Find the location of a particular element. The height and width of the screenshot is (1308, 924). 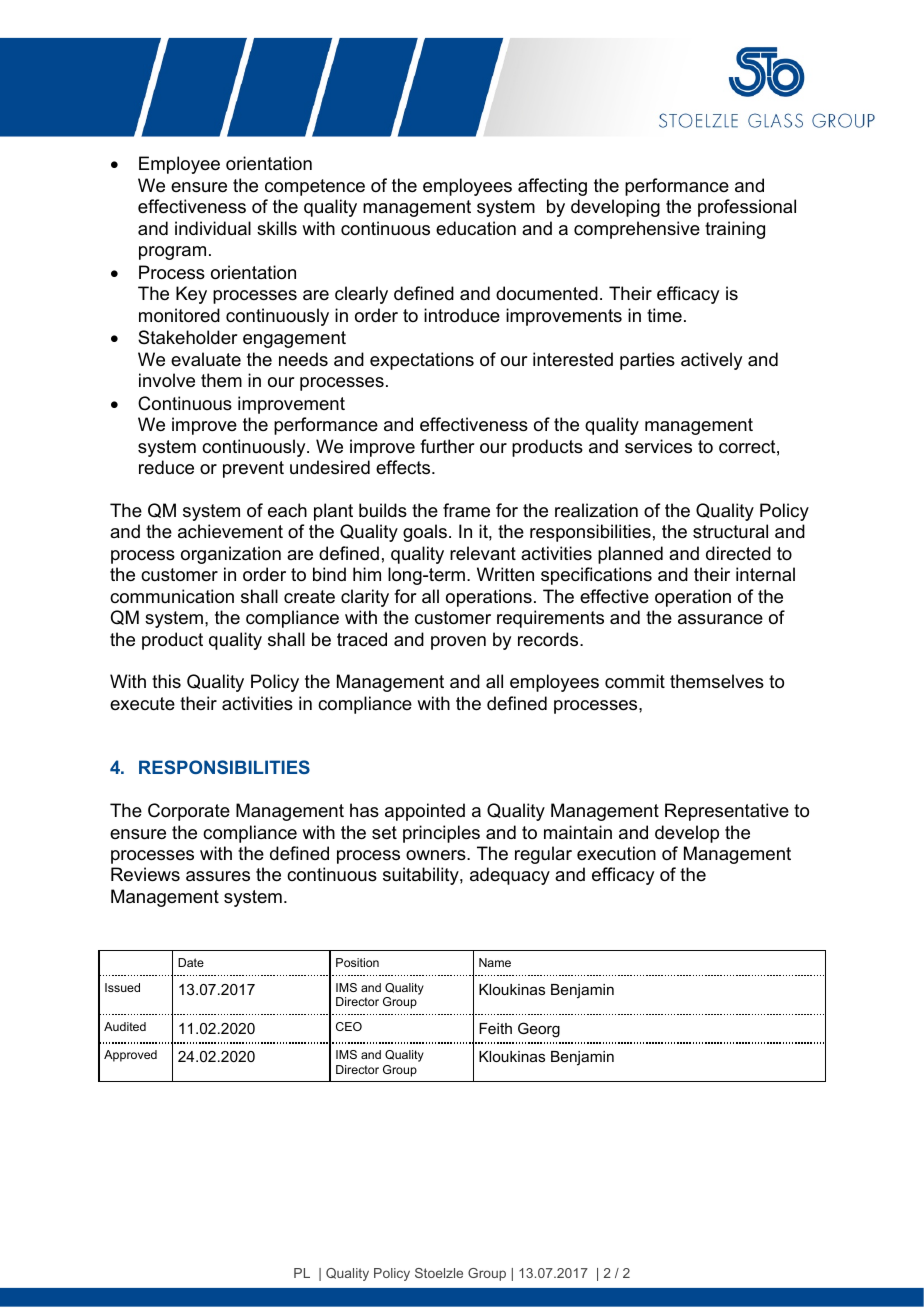

appointed is located at coordinates (425, 812).
